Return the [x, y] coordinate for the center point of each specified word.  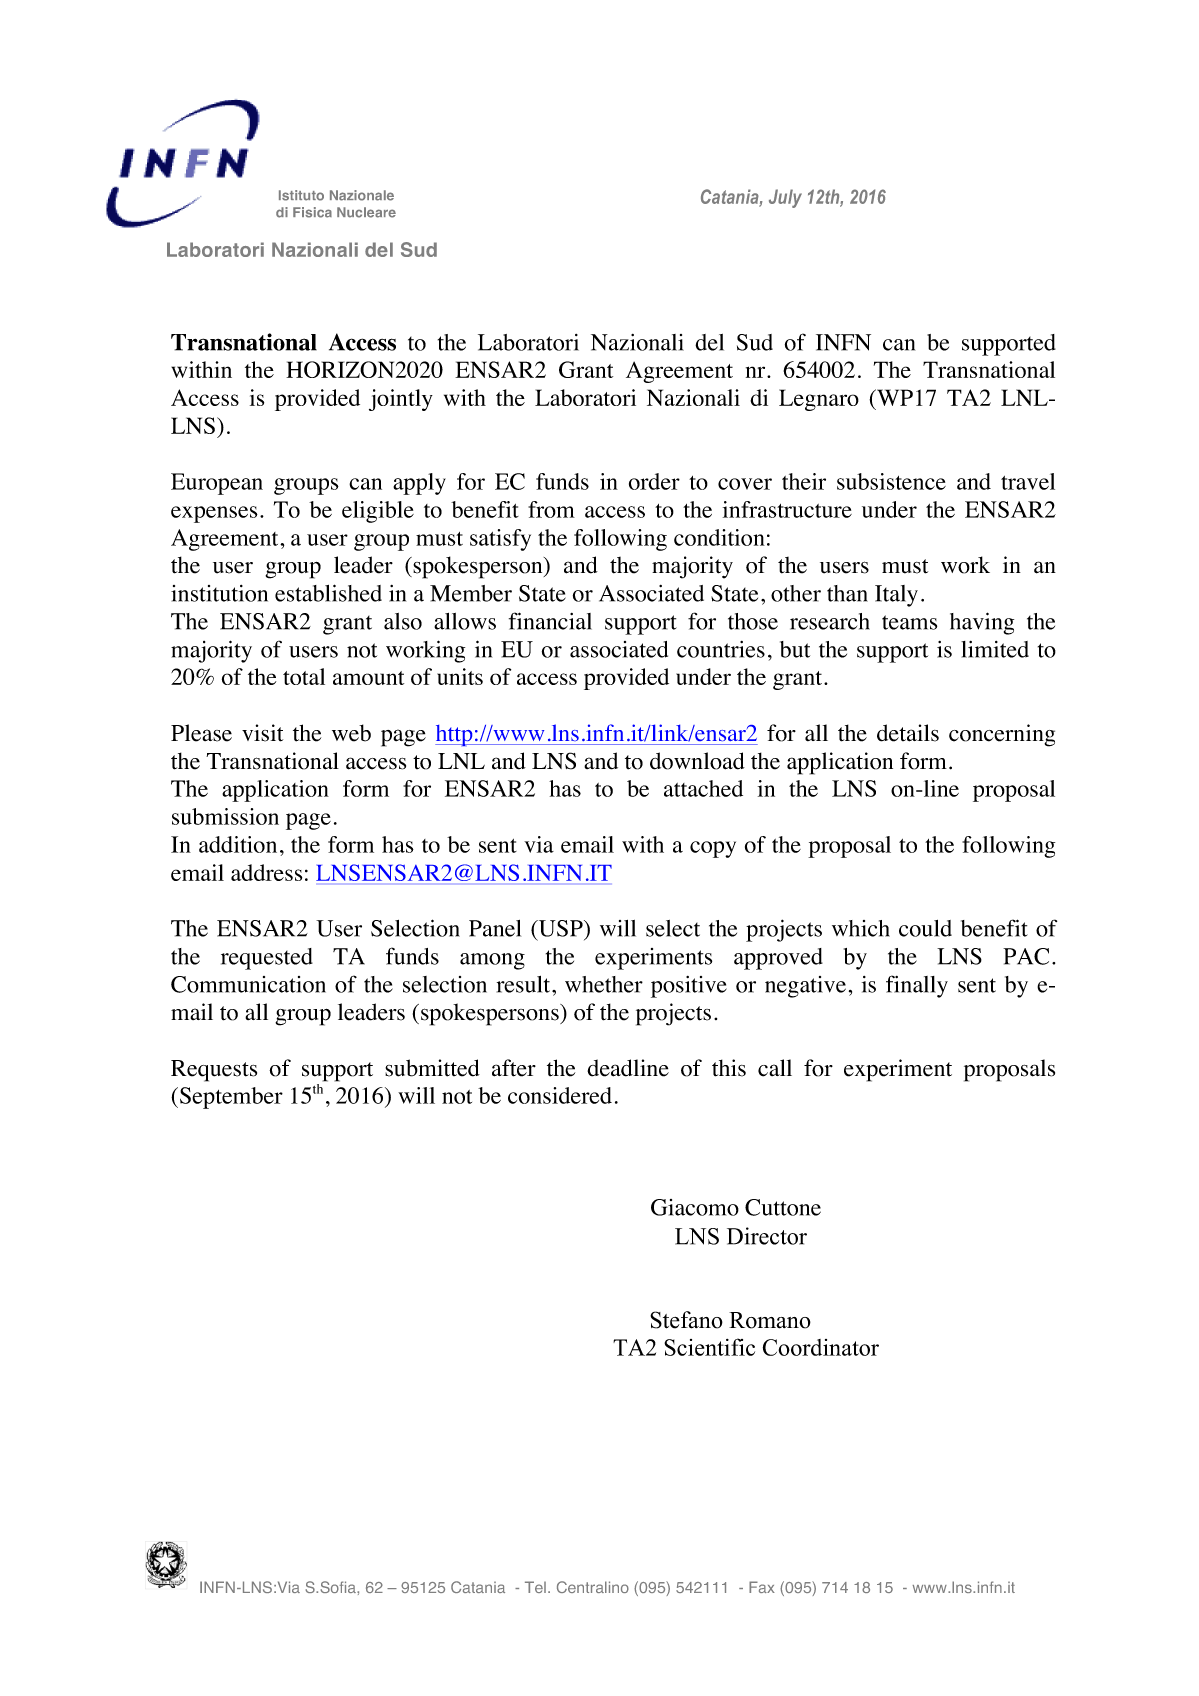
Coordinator [821, 1347]
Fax [762, 1587]
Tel [535, 1587]
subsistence [891, 481]
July [785, 198]
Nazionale [362, 195]
